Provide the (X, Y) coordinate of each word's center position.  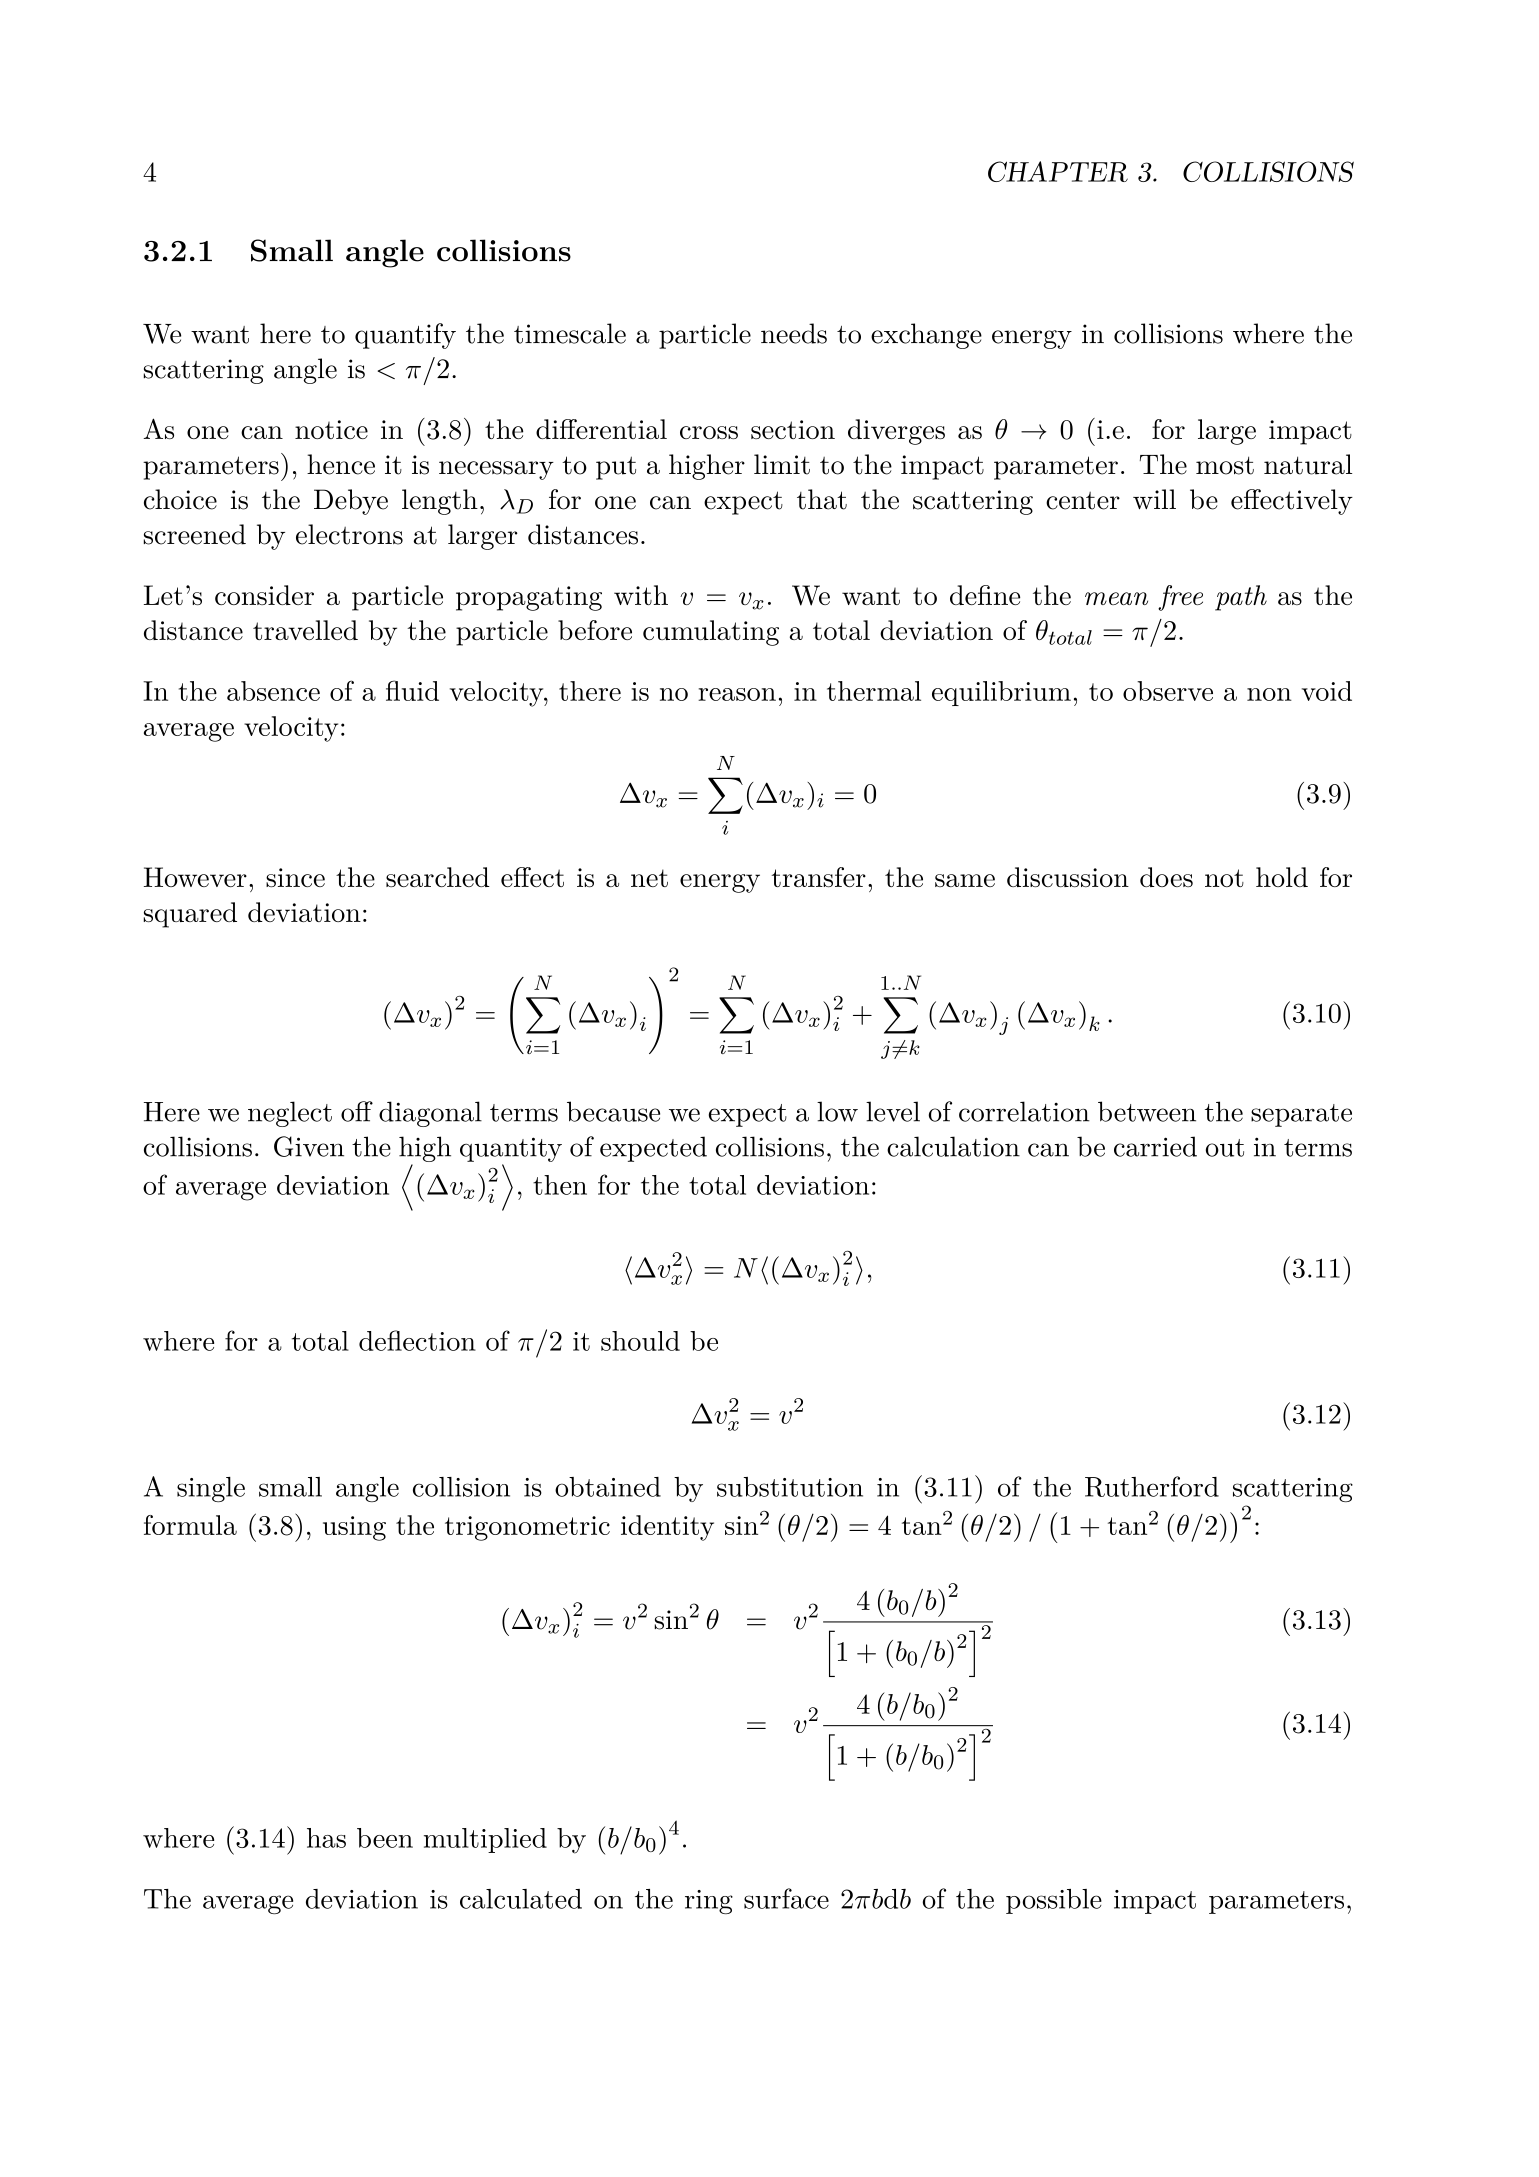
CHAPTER (1058, 171)
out (1225, 1148)
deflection (417, 1340)
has (326, 1838)
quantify (405, 336)
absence (273, 691)
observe (1168, 691)
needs (794, 333)
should (640, 1341)
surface (786, 1898)
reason (737, 694)
